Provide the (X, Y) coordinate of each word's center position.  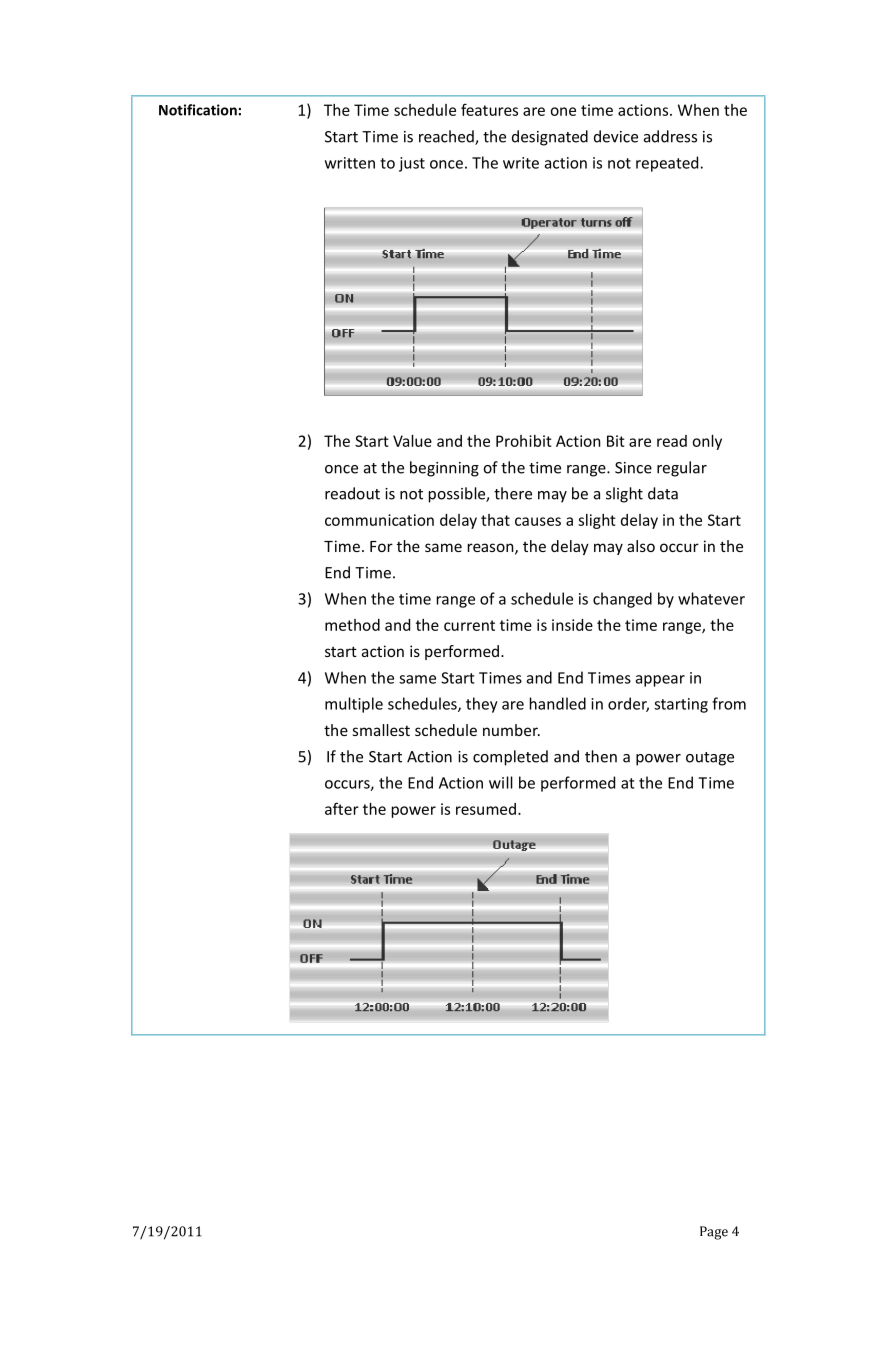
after (342, 808)
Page (714, 1233)
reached (447, 137)
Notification (198, 110)
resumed (486, 809)
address (670, 136)
